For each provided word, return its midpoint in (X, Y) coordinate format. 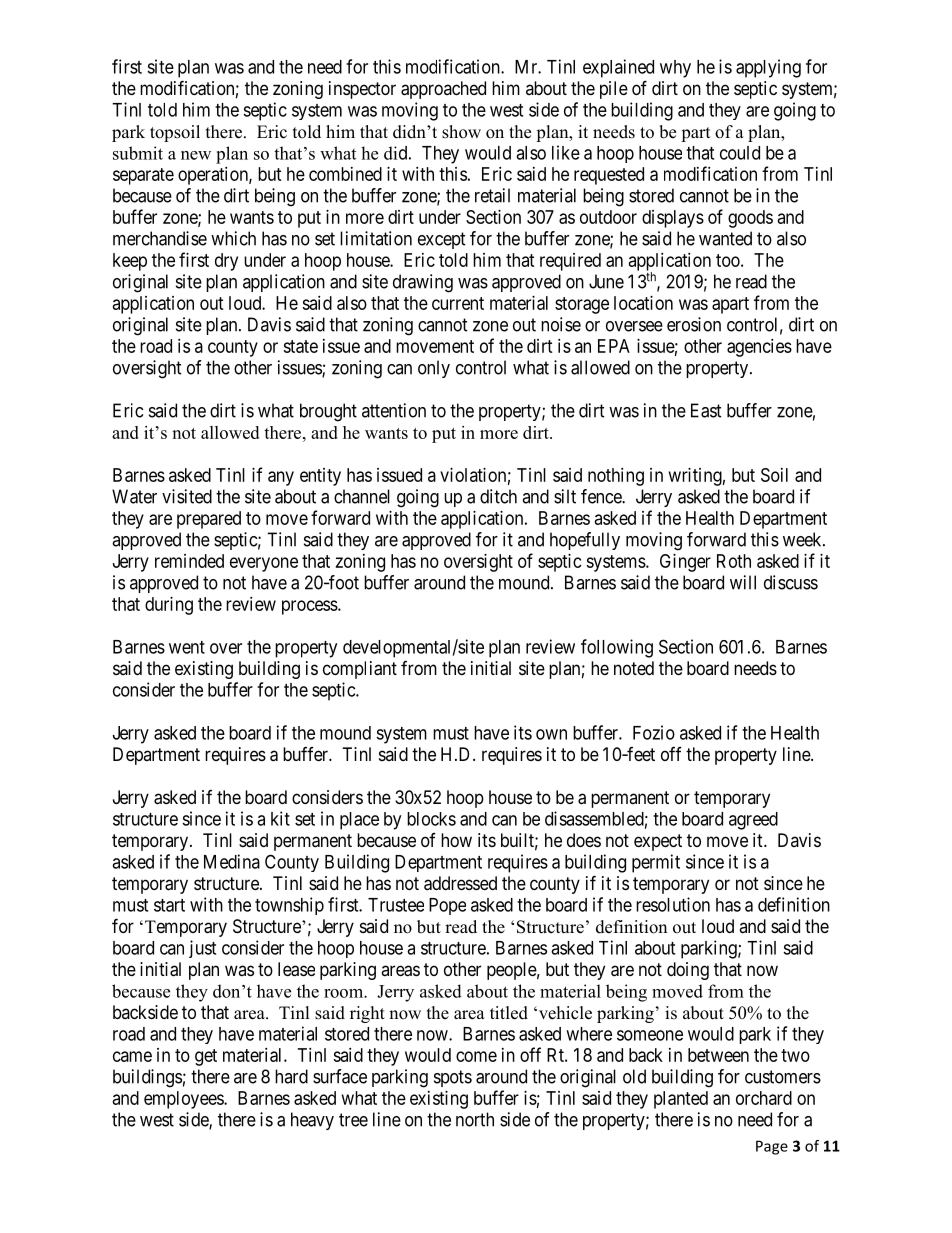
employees (184, 1100)
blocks (431, 819)
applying (768, 68)
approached (443, 90)
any (281, 478)
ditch (498, 496)
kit (280, 818)
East (706, 410)
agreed (753, 821)
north (475, 1119)
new (196, 155)
